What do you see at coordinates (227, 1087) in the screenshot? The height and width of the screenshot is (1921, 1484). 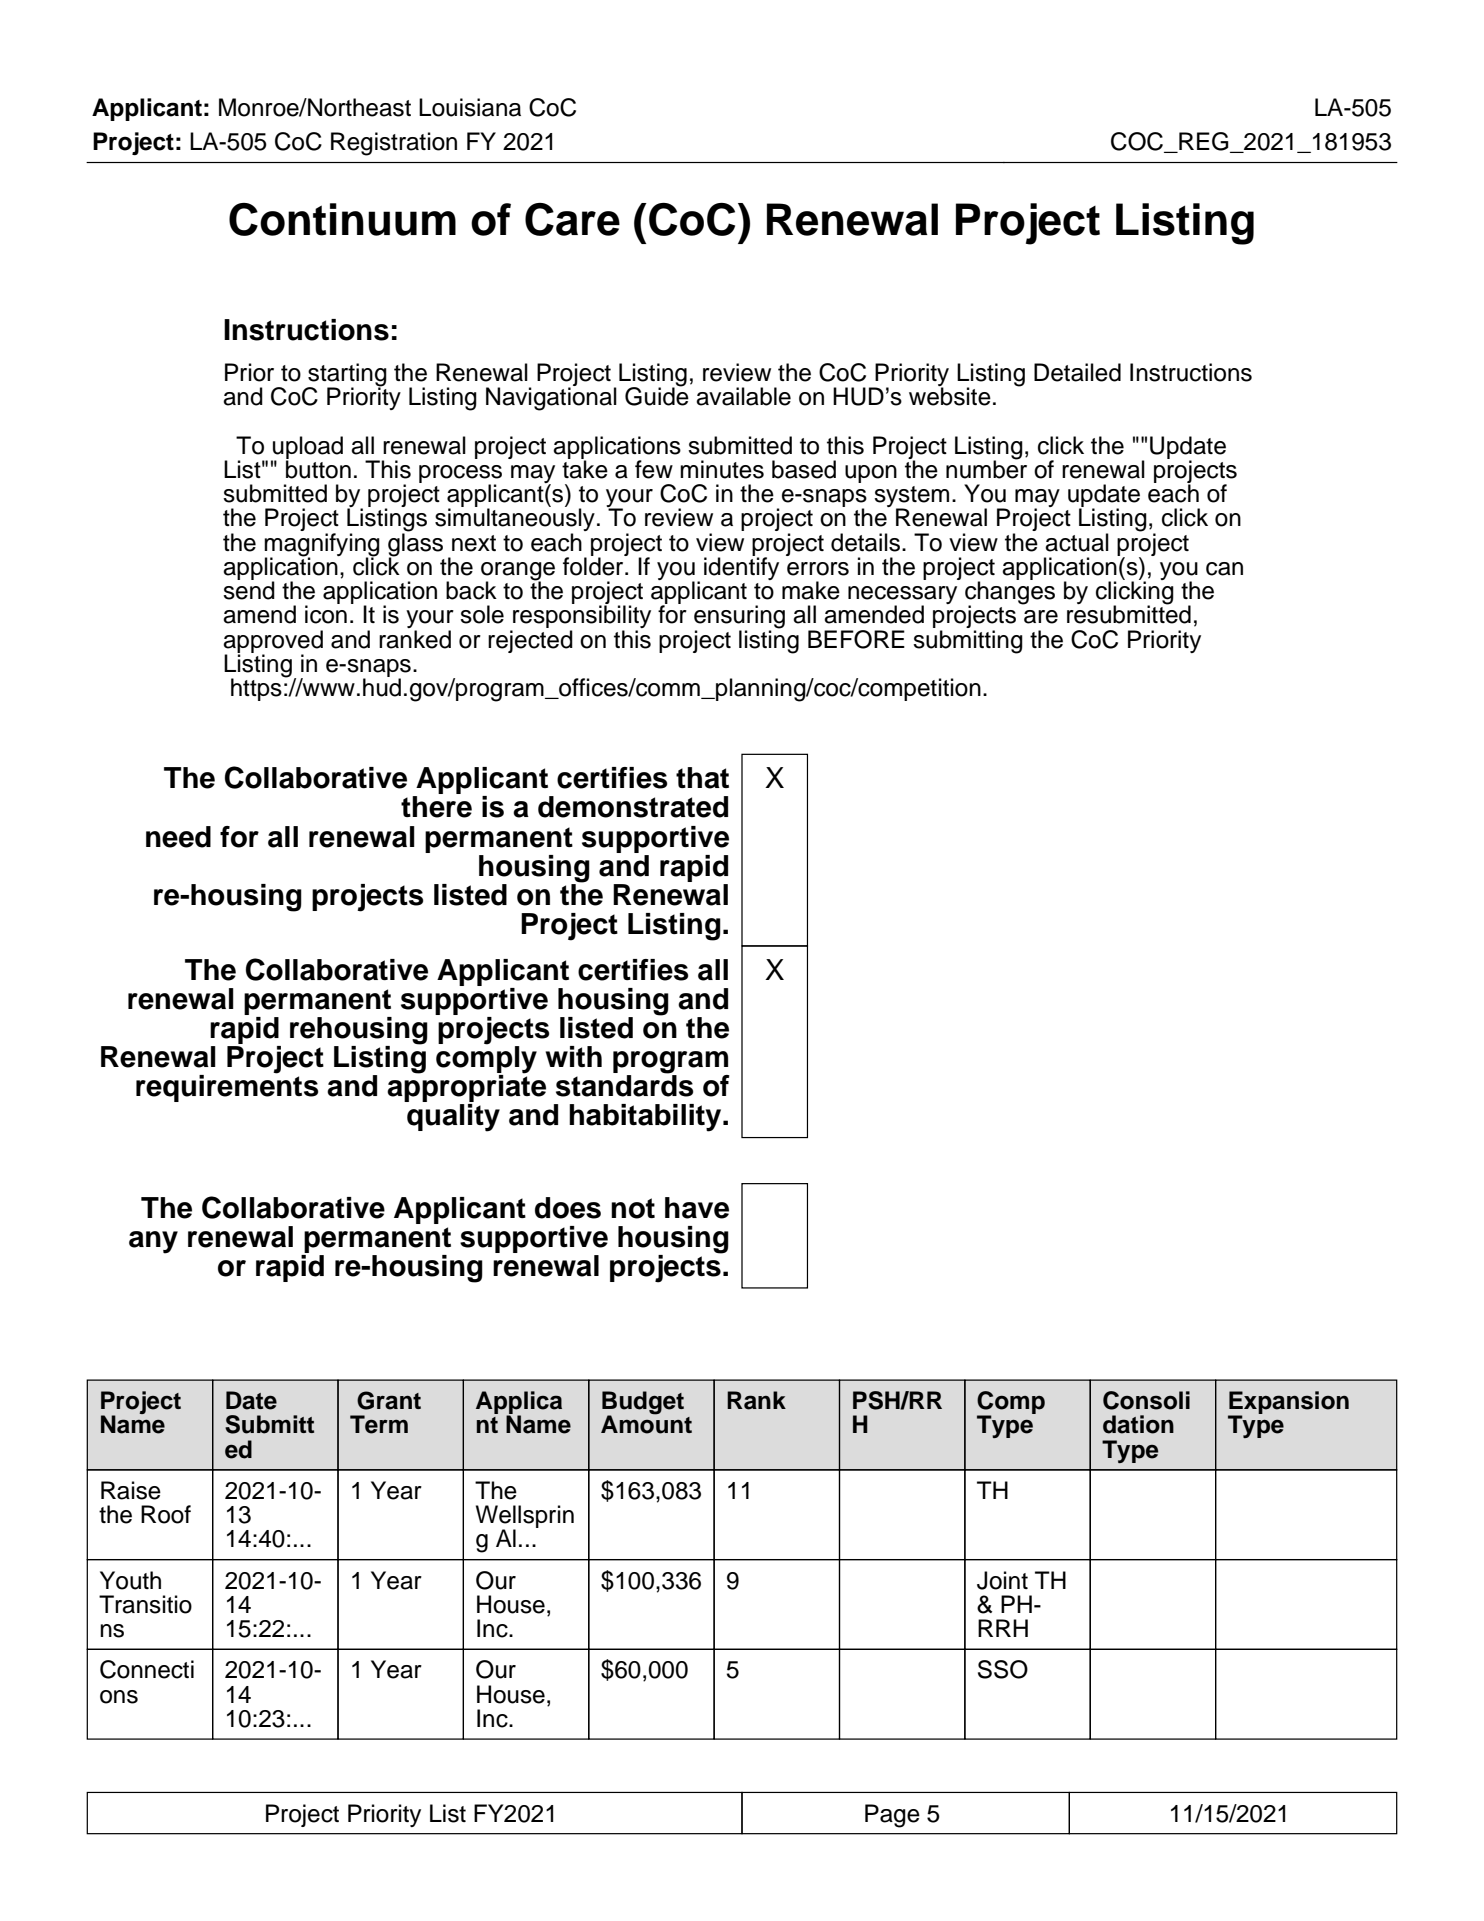 I see `requirements` at bounding box center [227, 1087].
